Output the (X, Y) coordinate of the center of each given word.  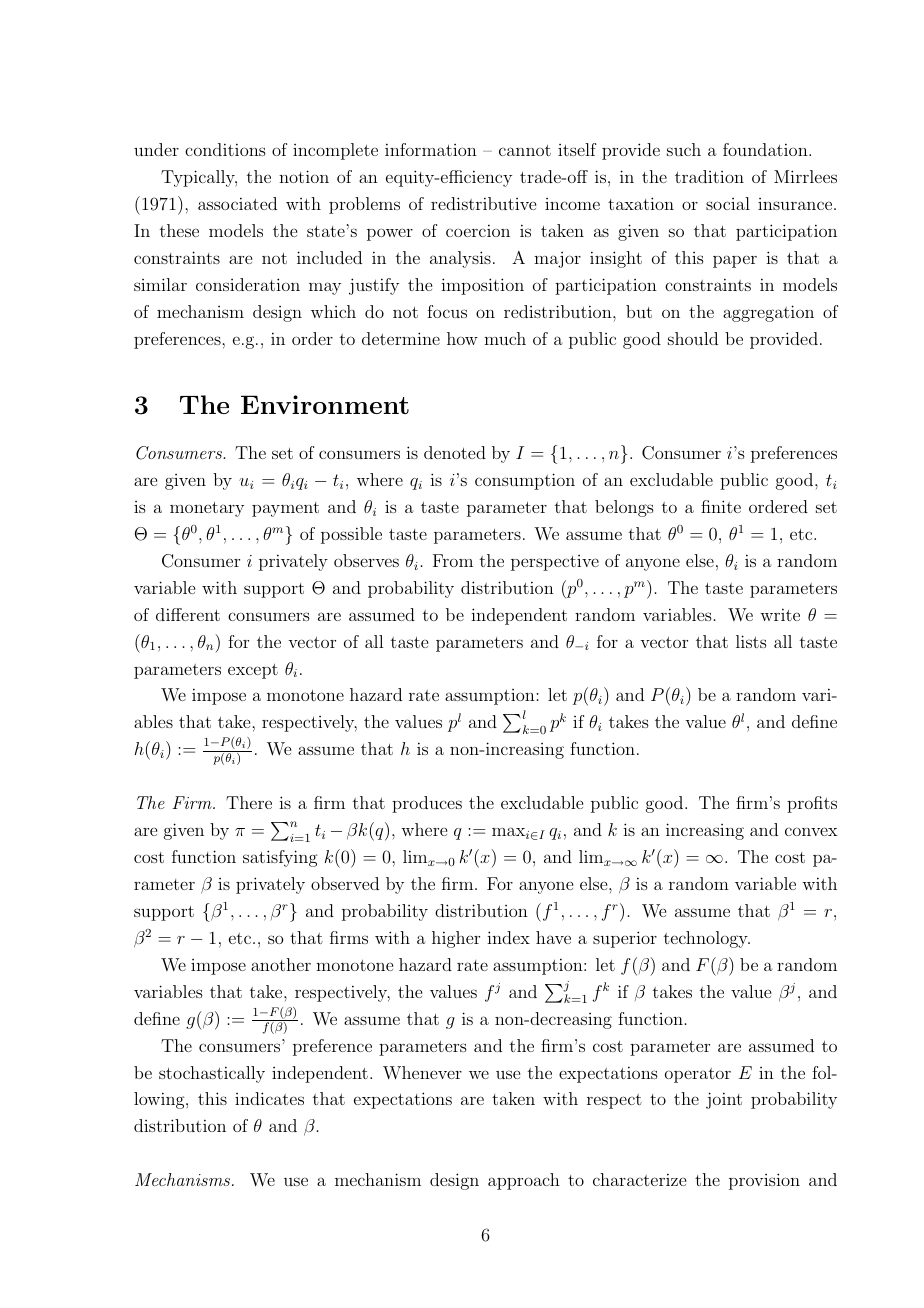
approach (524, 1181)
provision (764, 1181)
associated (237, 203)
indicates (269, 1098)
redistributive (483, 203)
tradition (709, 176)
